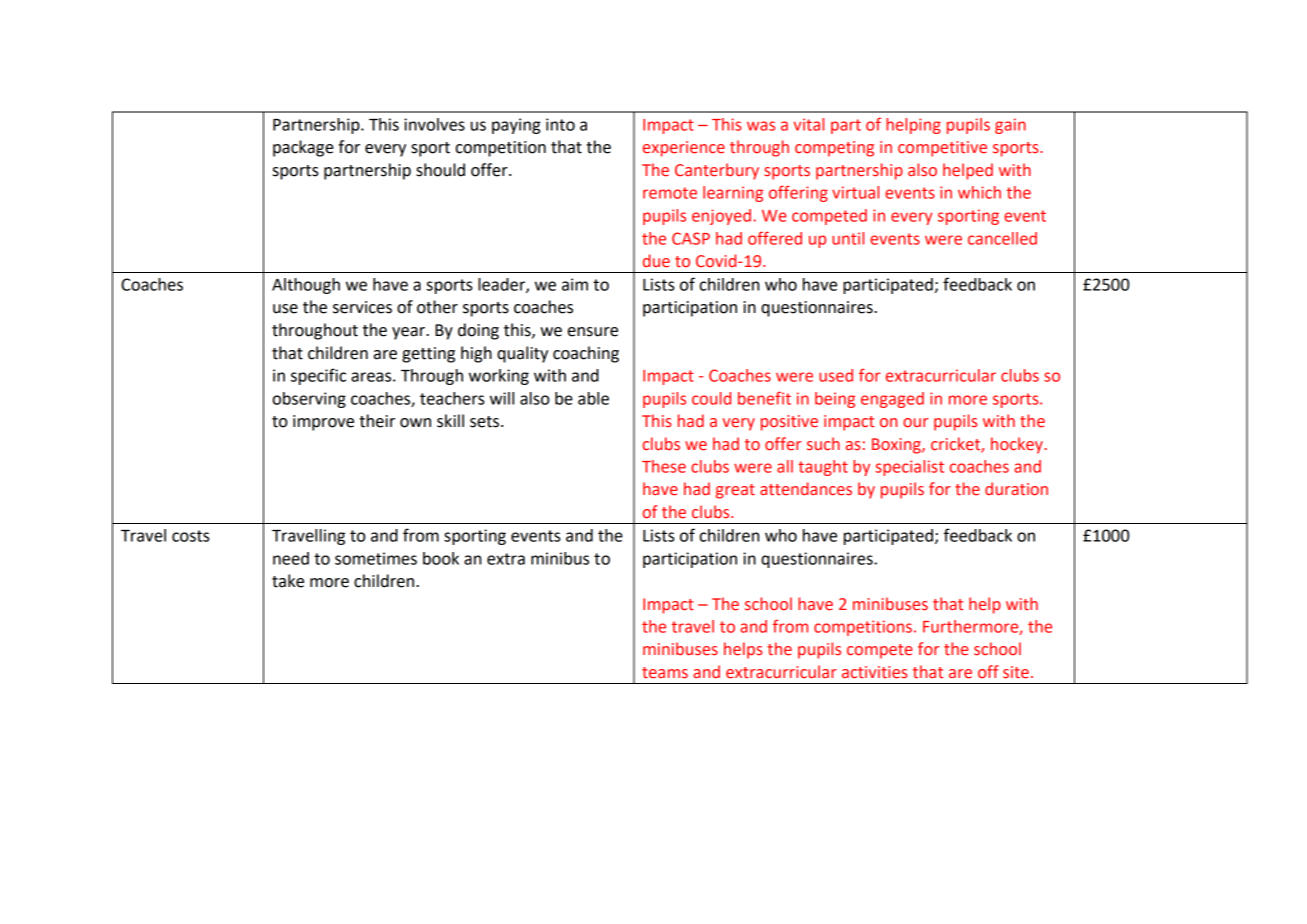 This document has width=1307, height=924. What do you see at coordinates (593, 398) in the document?
I see `able` at bounding box center [593, 398].
